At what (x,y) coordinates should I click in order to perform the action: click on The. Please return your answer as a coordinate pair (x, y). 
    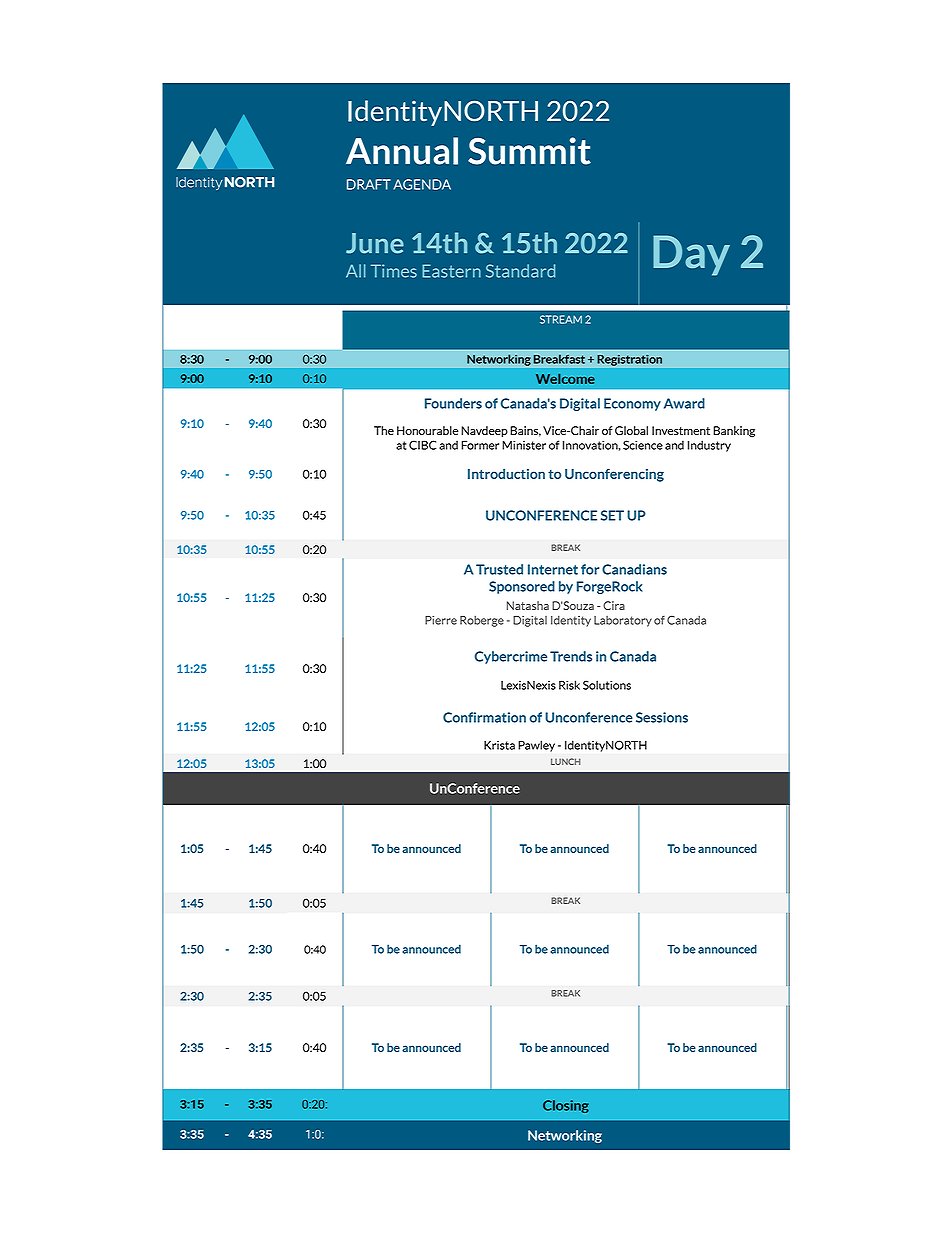
    Looking at the image, I should click on (384, 430).
